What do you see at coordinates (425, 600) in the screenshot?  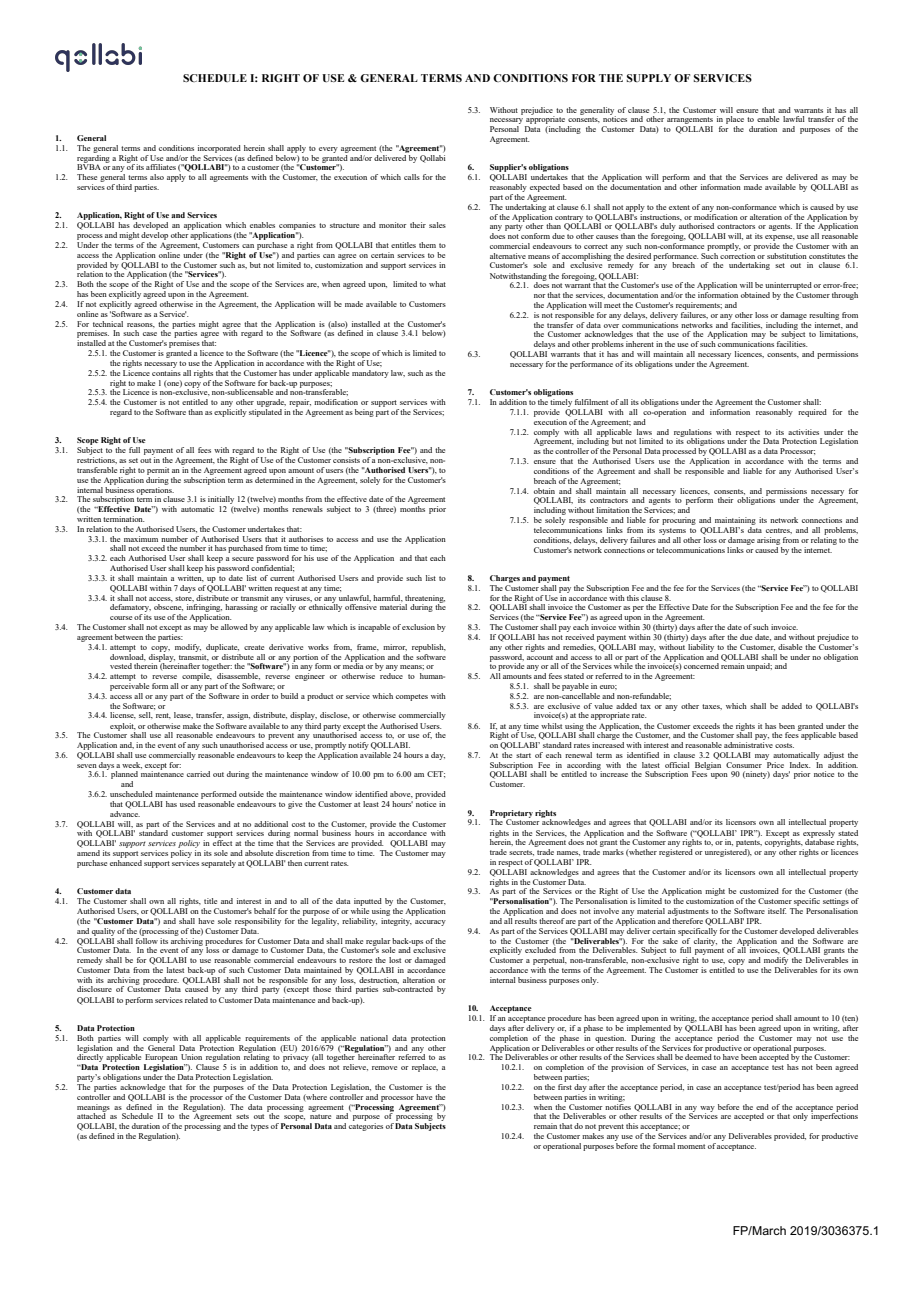 I see `threatening` at bounding box center [425, 600].
